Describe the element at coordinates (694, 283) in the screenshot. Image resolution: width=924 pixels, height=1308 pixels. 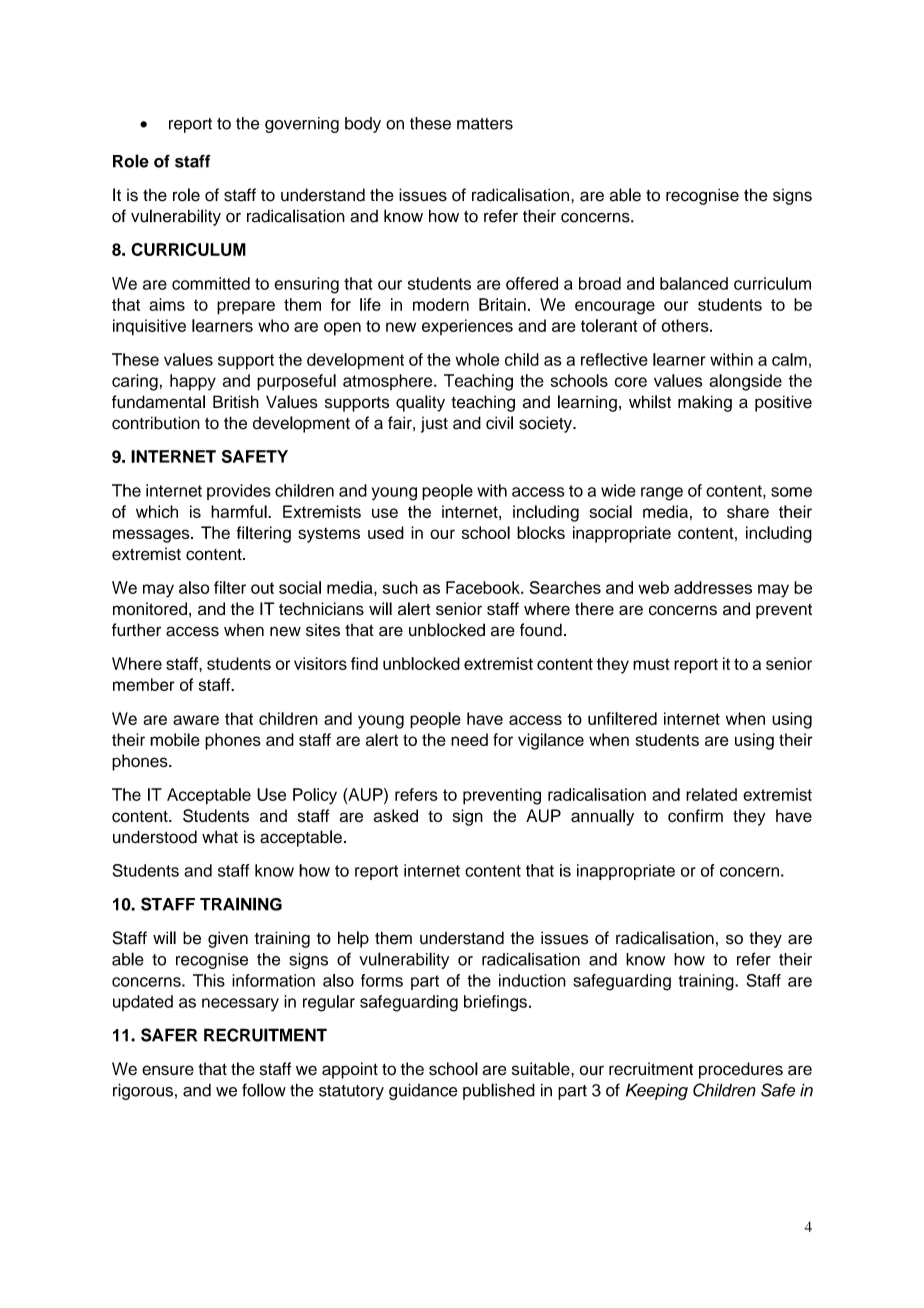
I see `balanced` at that location.
